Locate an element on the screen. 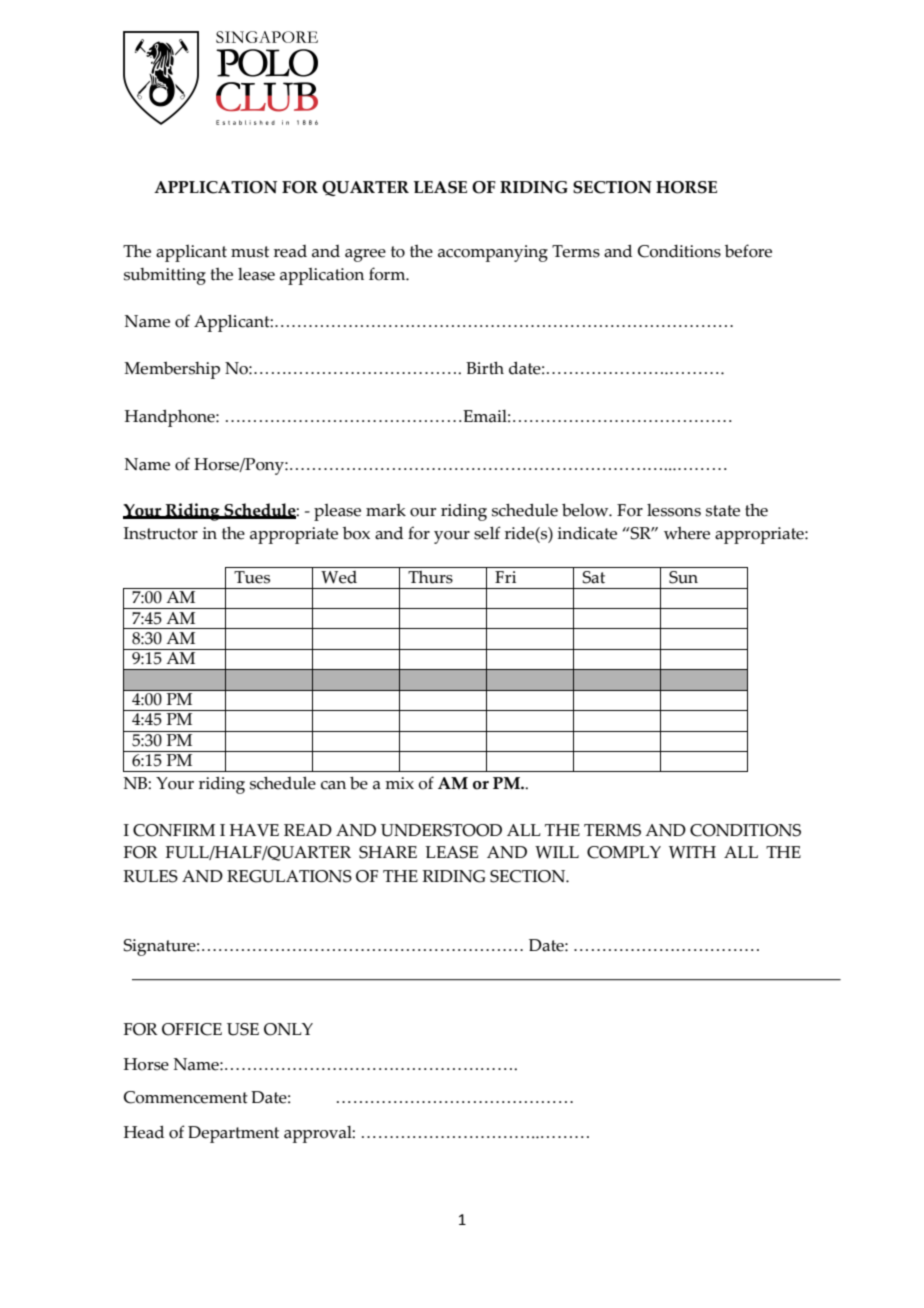  WITH is located at coordinates (692, 852).
